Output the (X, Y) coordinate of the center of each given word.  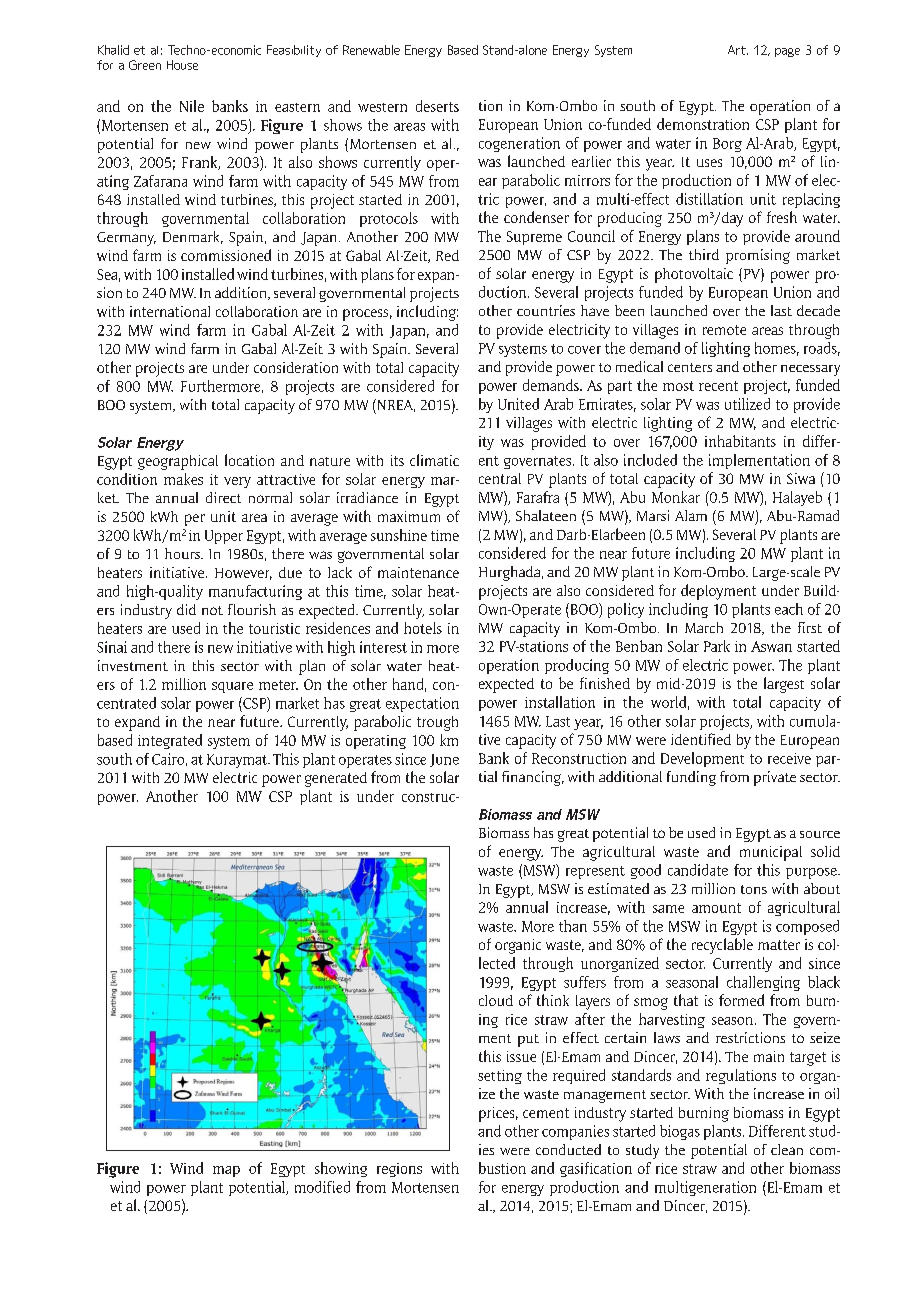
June (444, 760)
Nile (192, 106)
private (775, 778)
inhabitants (740, 441)
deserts (437, 106)
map (226, 1171)
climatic (434, 460)
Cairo (168, 759)
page (787, 52)
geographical (178, 462)
